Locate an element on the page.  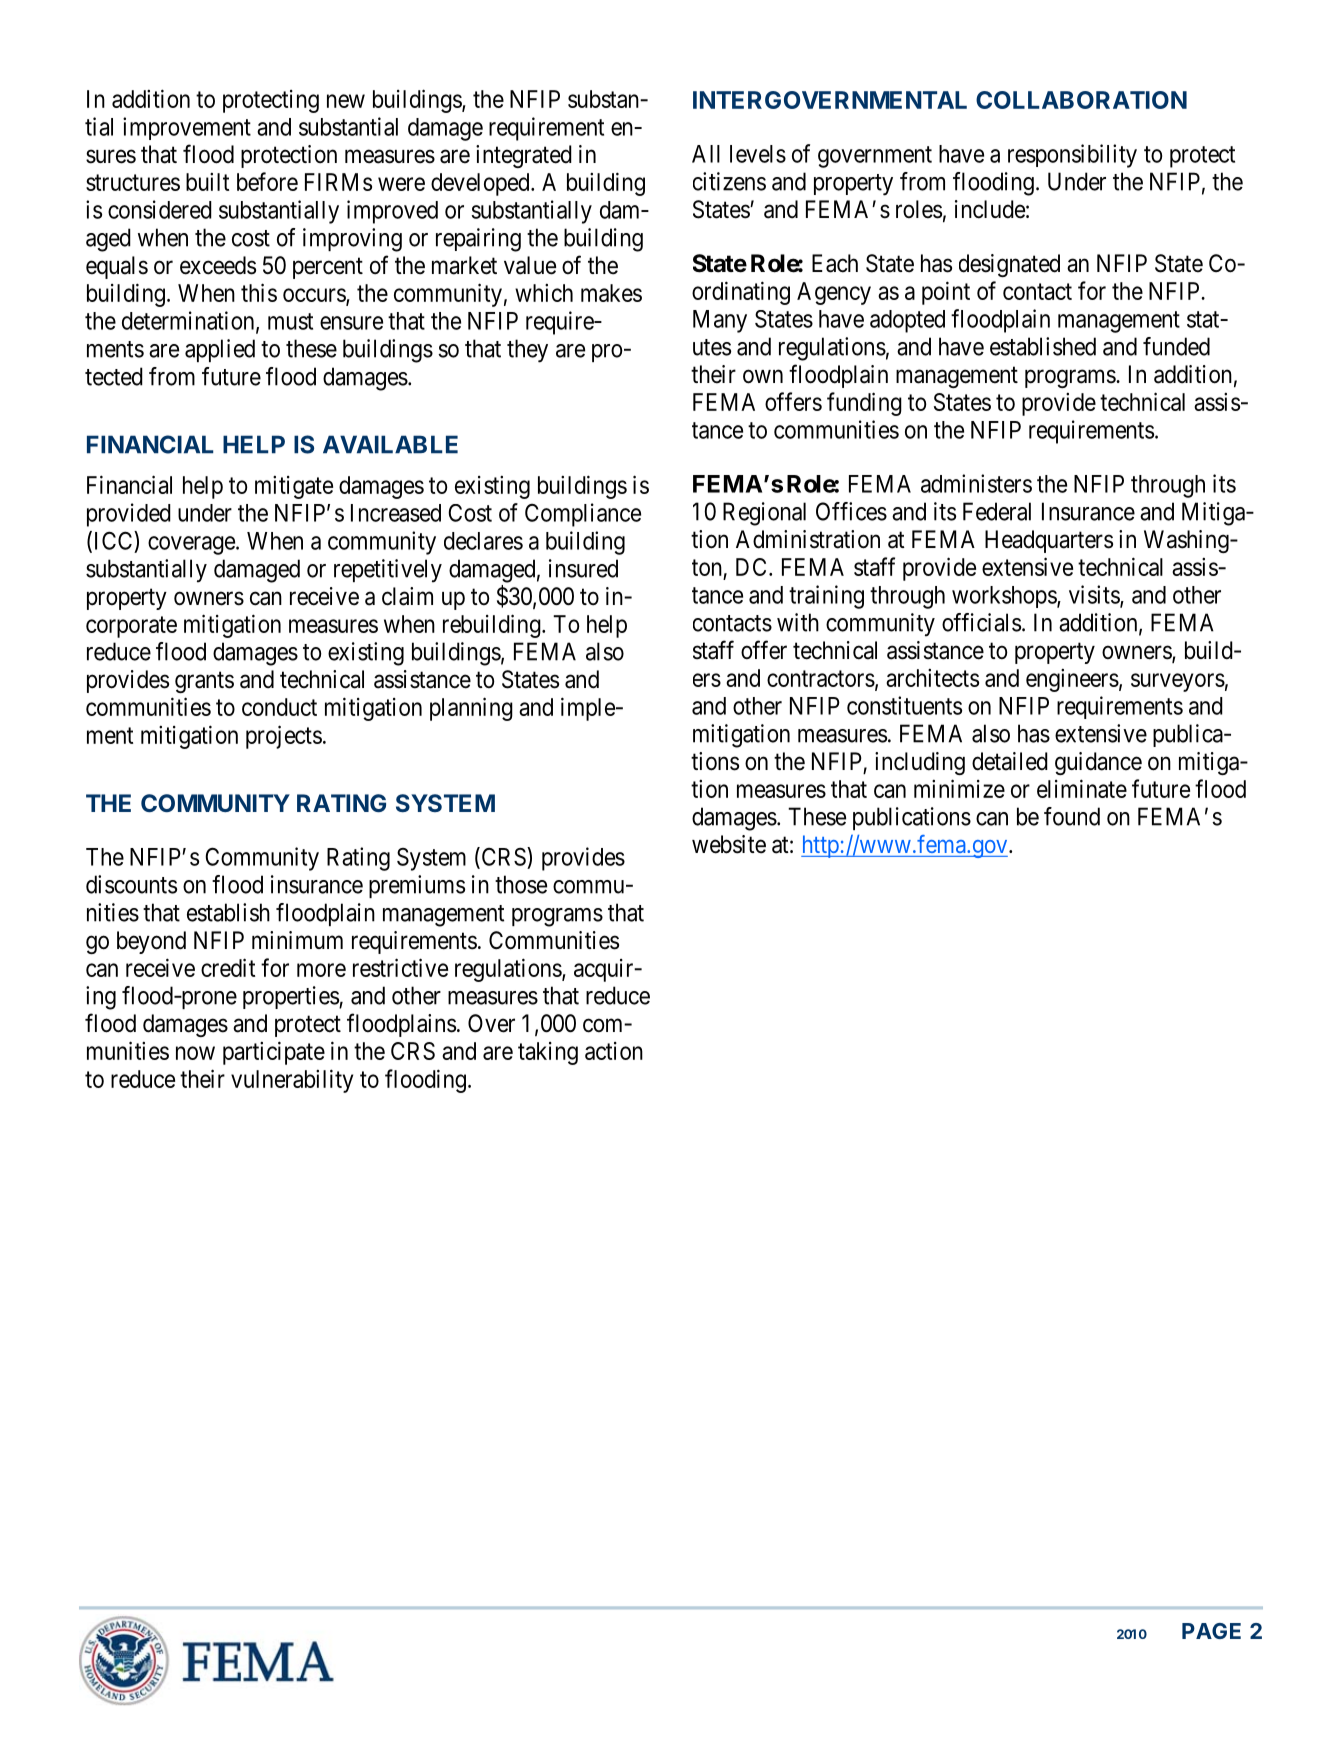
responsibility is located at coordinates (1072, 156).
